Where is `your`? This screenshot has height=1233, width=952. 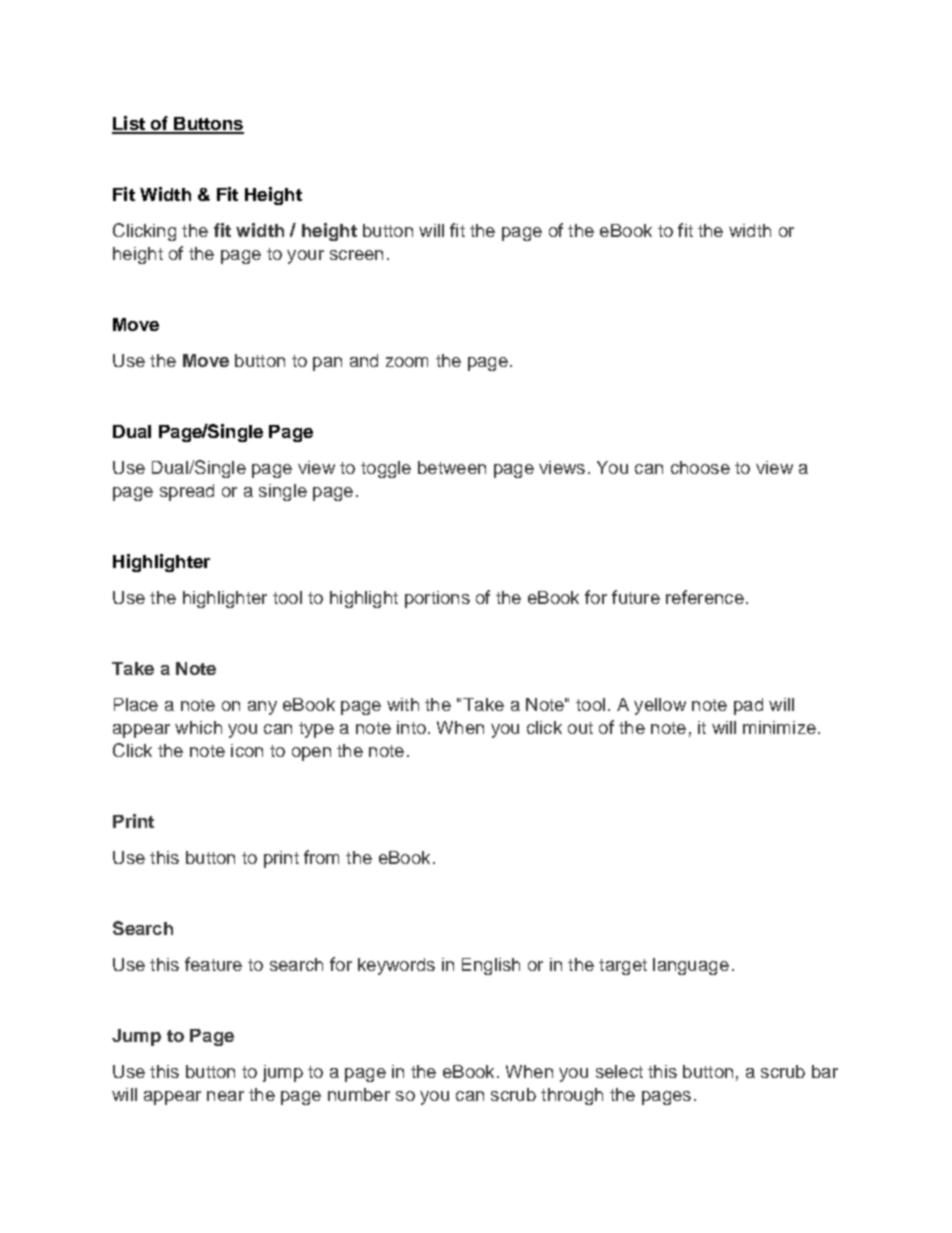
your is located at coordinates (305, 257).
